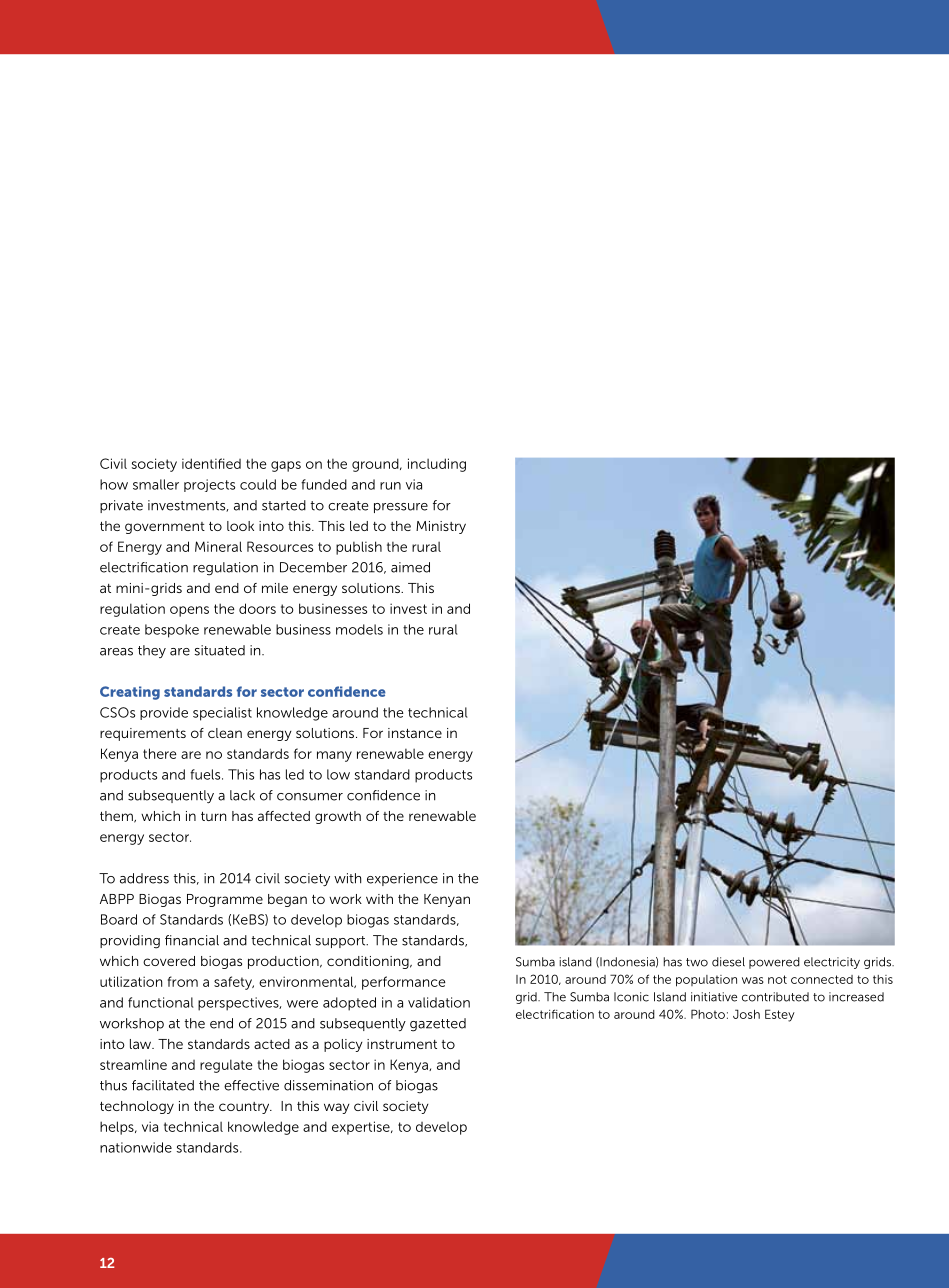  I want to click on diesel, so click(728, 962).
